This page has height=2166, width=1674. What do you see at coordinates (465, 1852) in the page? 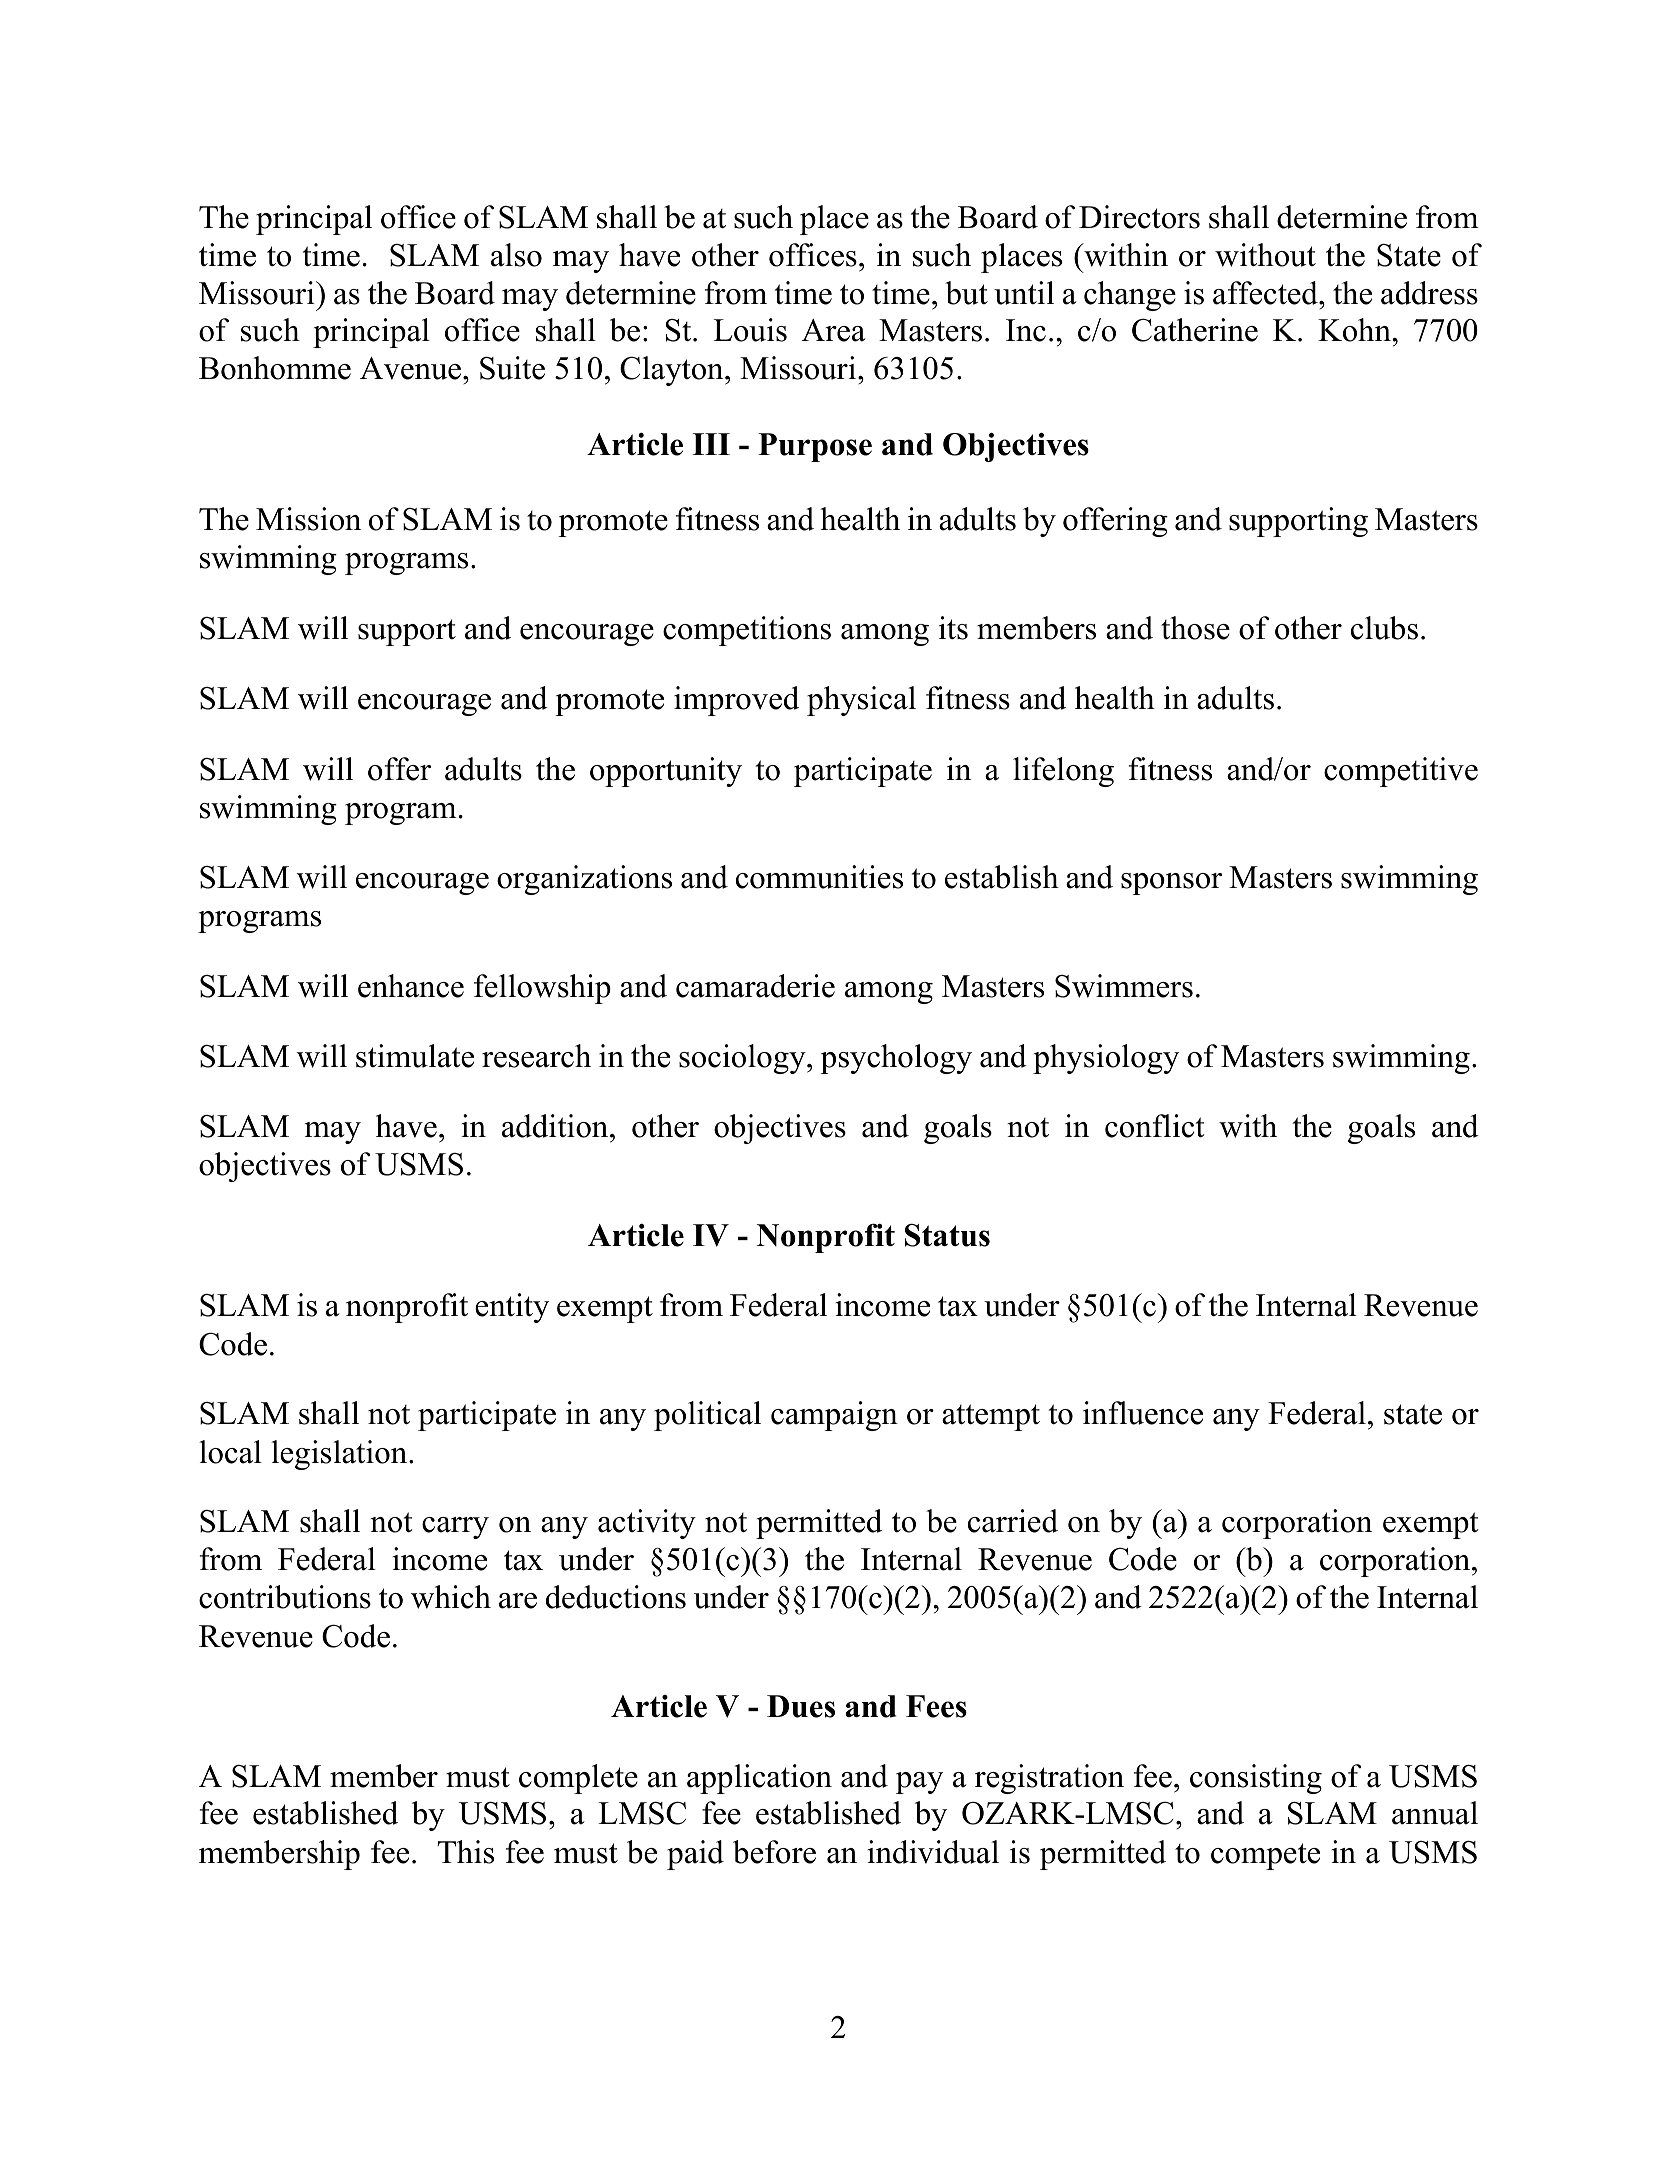
I see `This` at bounding box center [465, 1852].
